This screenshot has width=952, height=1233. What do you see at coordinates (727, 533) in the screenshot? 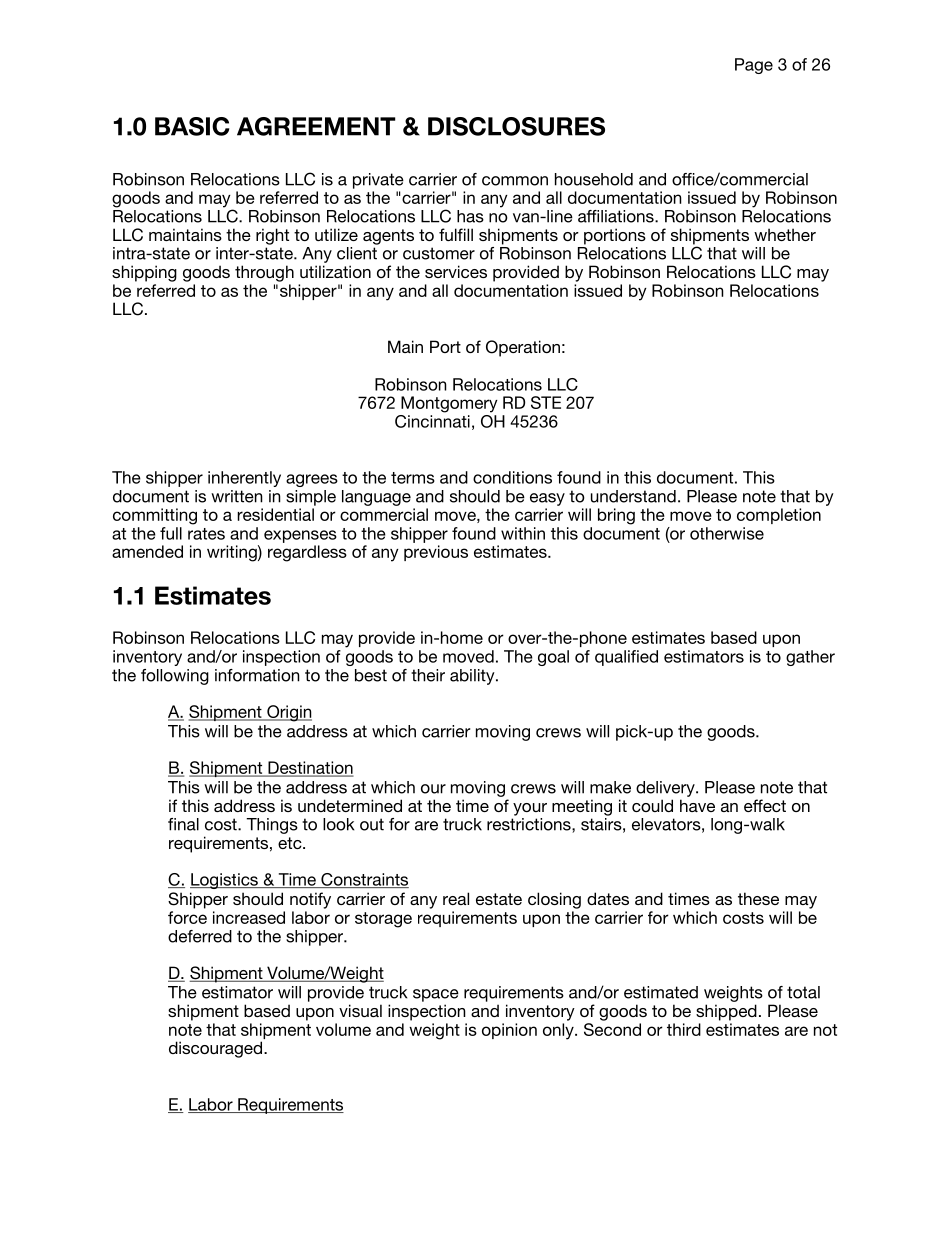
I see `otherwise` at bounding box center [727, 533].
